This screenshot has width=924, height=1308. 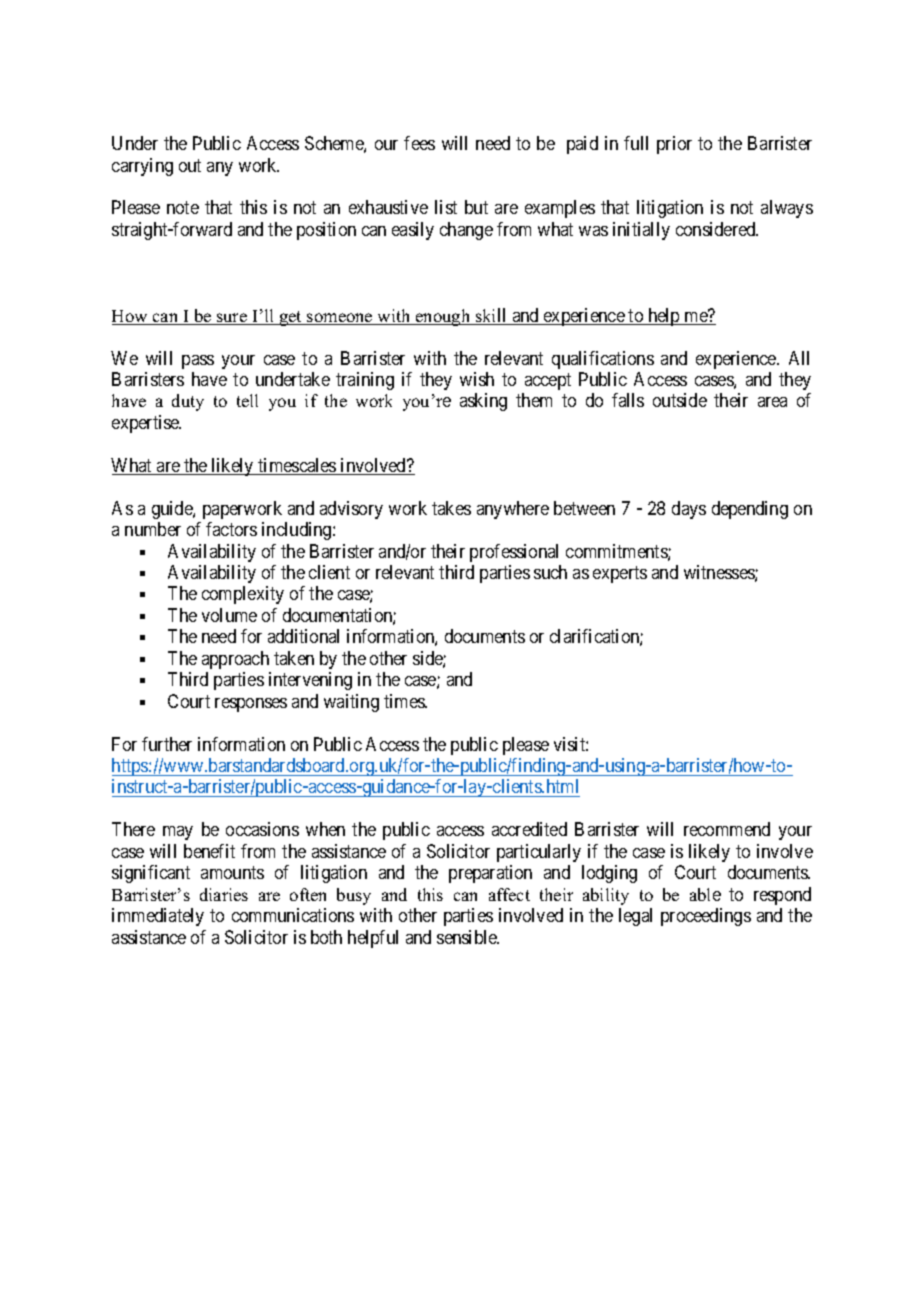 What do you see at coordinates (727, 829) in the screenshot?
I see `recommend` at bounding box center [727, 829].
